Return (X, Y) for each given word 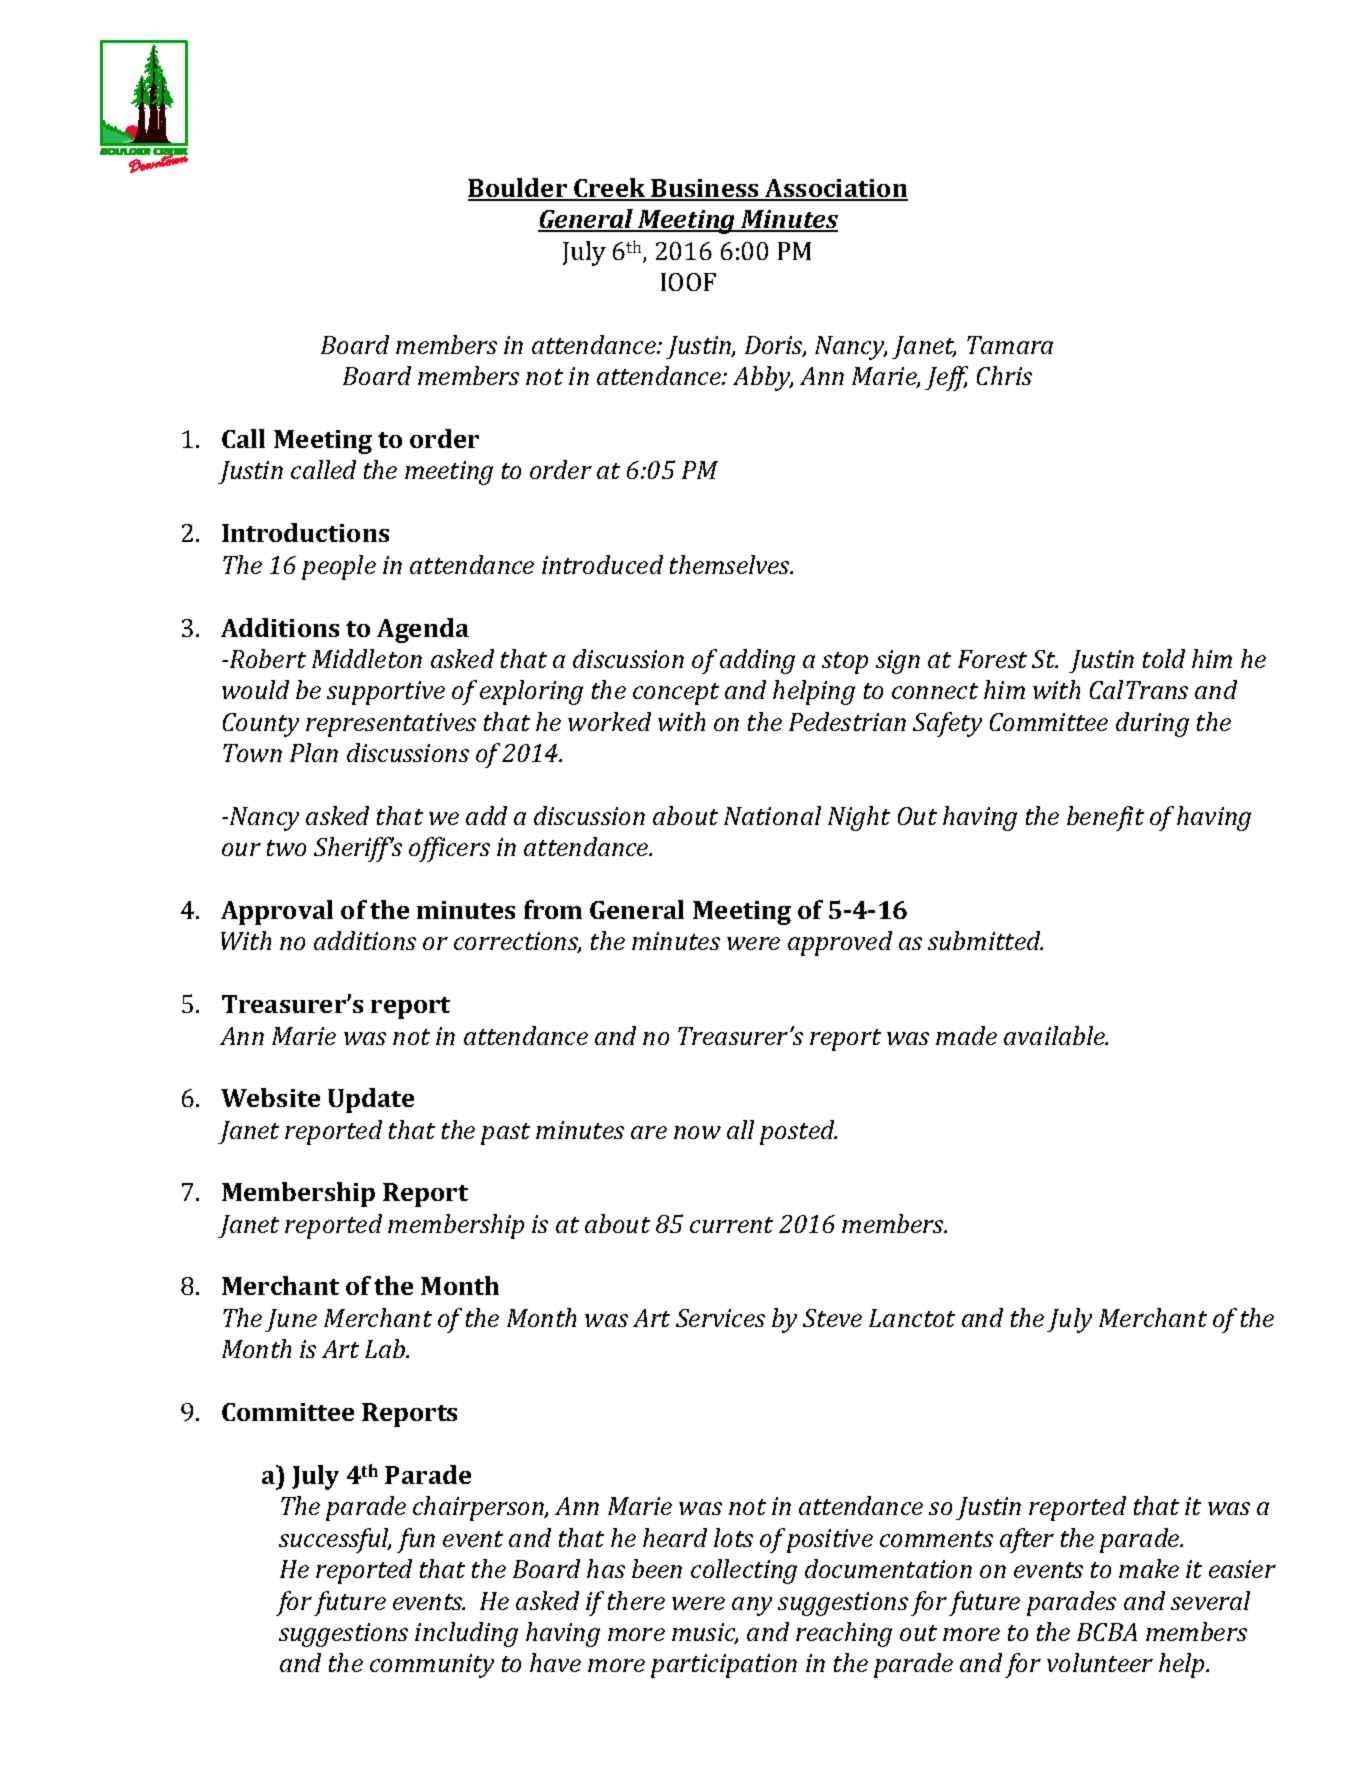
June (291, 1320)
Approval (277, 912)
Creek (610, 189)
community (432, 1666)
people (339, 567)
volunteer (1100, 1662)
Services (720, 1318)
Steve (832, 1318)
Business (705, 189)
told (1164, 658)
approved (840, 943)
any (752, 1606)
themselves (731, 564)
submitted (985, 940)
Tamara (1010, 345)
